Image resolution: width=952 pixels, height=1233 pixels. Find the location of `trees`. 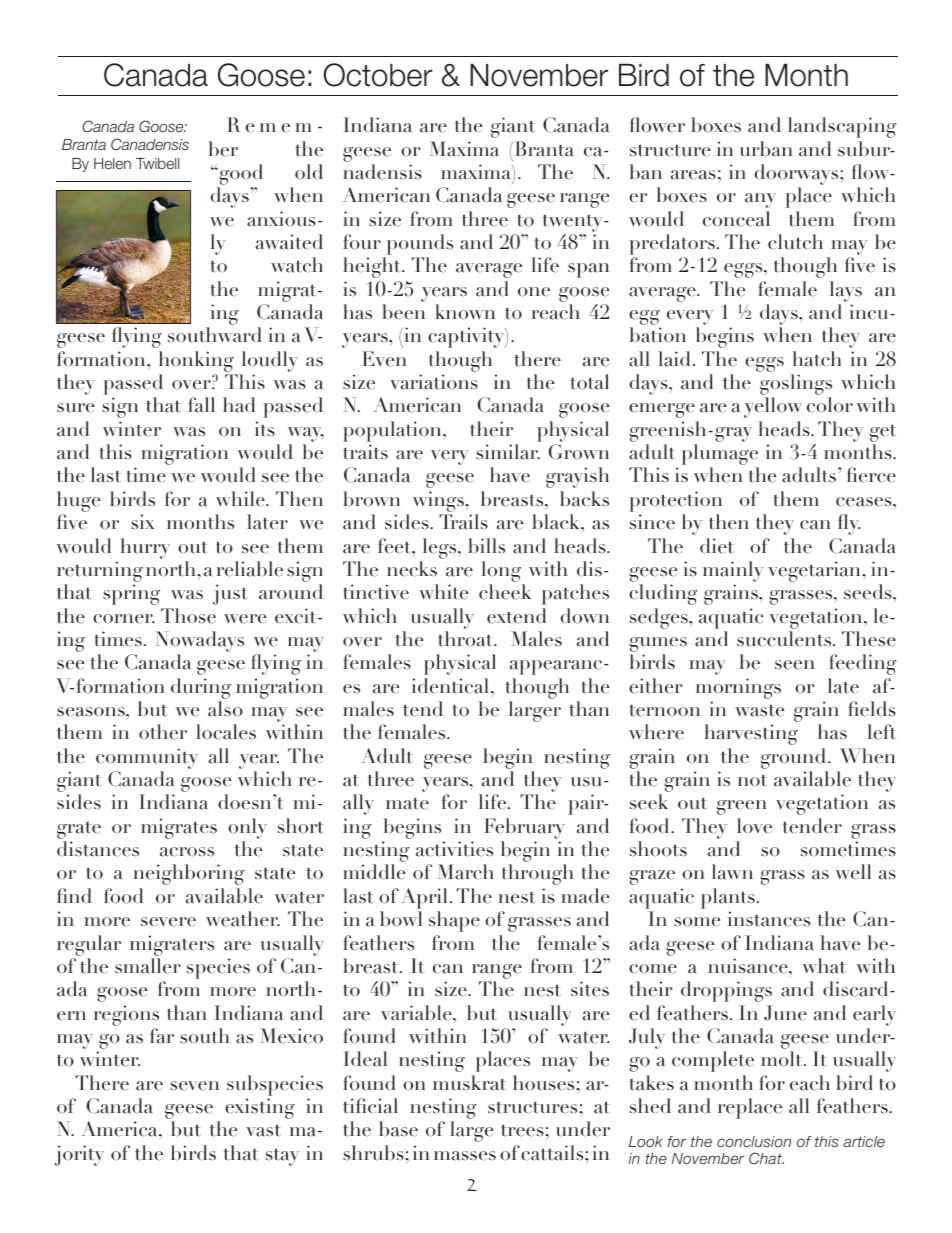

trees is located at coordinates (523, 1131).
